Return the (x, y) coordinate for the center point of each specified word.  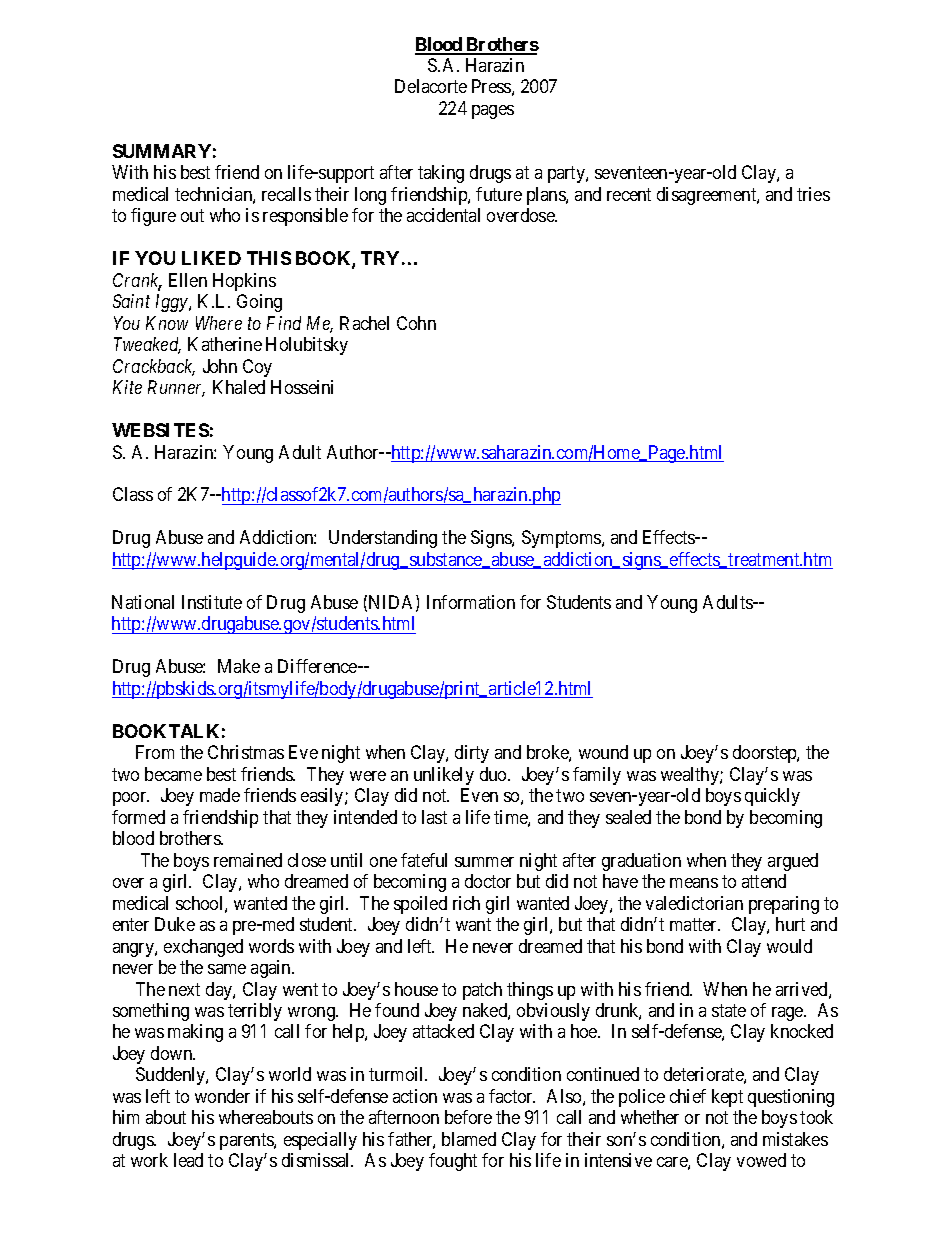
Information (471, 602)
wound (603, 752)
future (499, 194)
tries (813, 194)
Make (239, 666)
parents (247, 1141)
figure (153, 217)
